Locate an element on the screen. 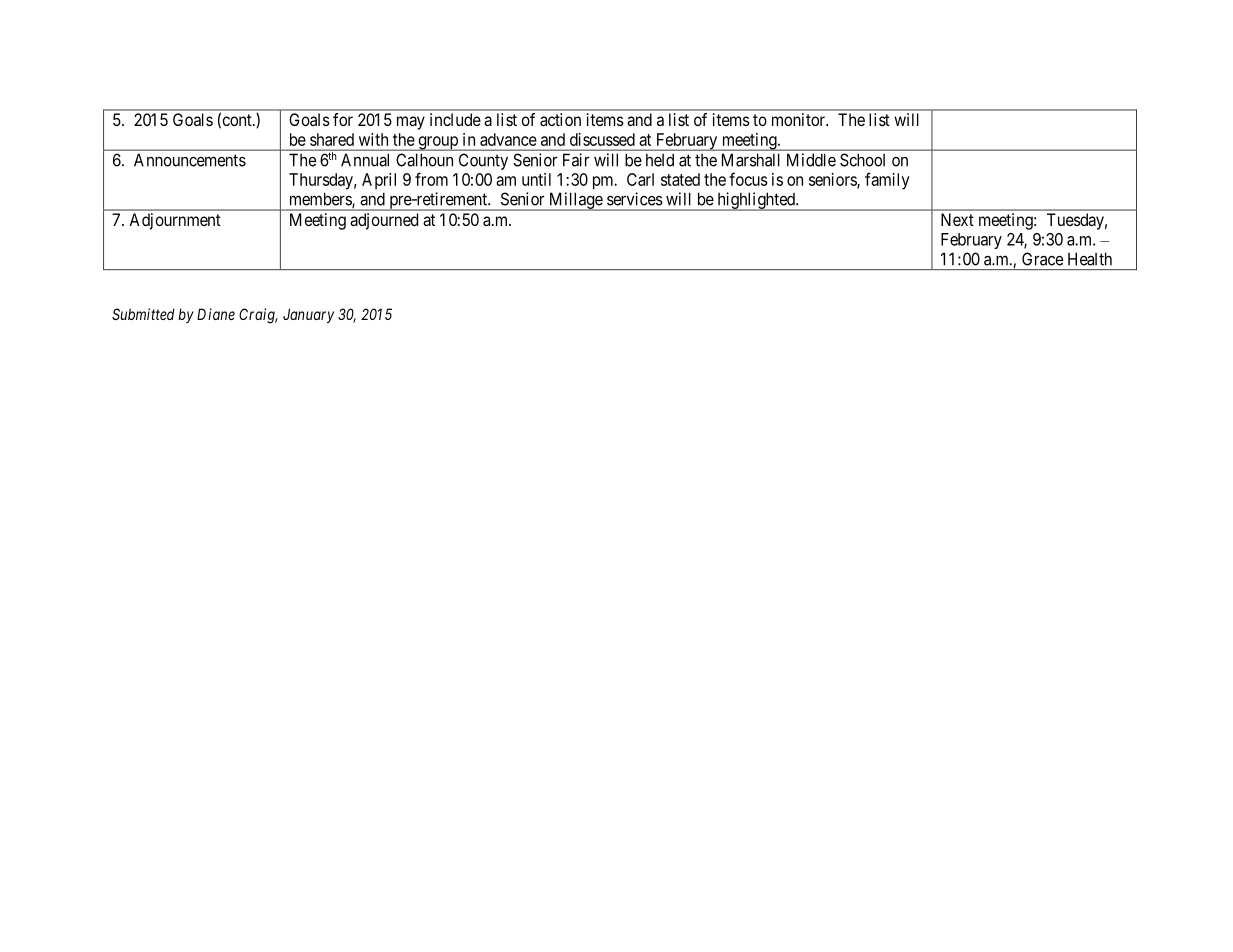 Image resolution: width=1233 pixels, height=952 pixels. Grace is located at coordinates (1042, 259).
